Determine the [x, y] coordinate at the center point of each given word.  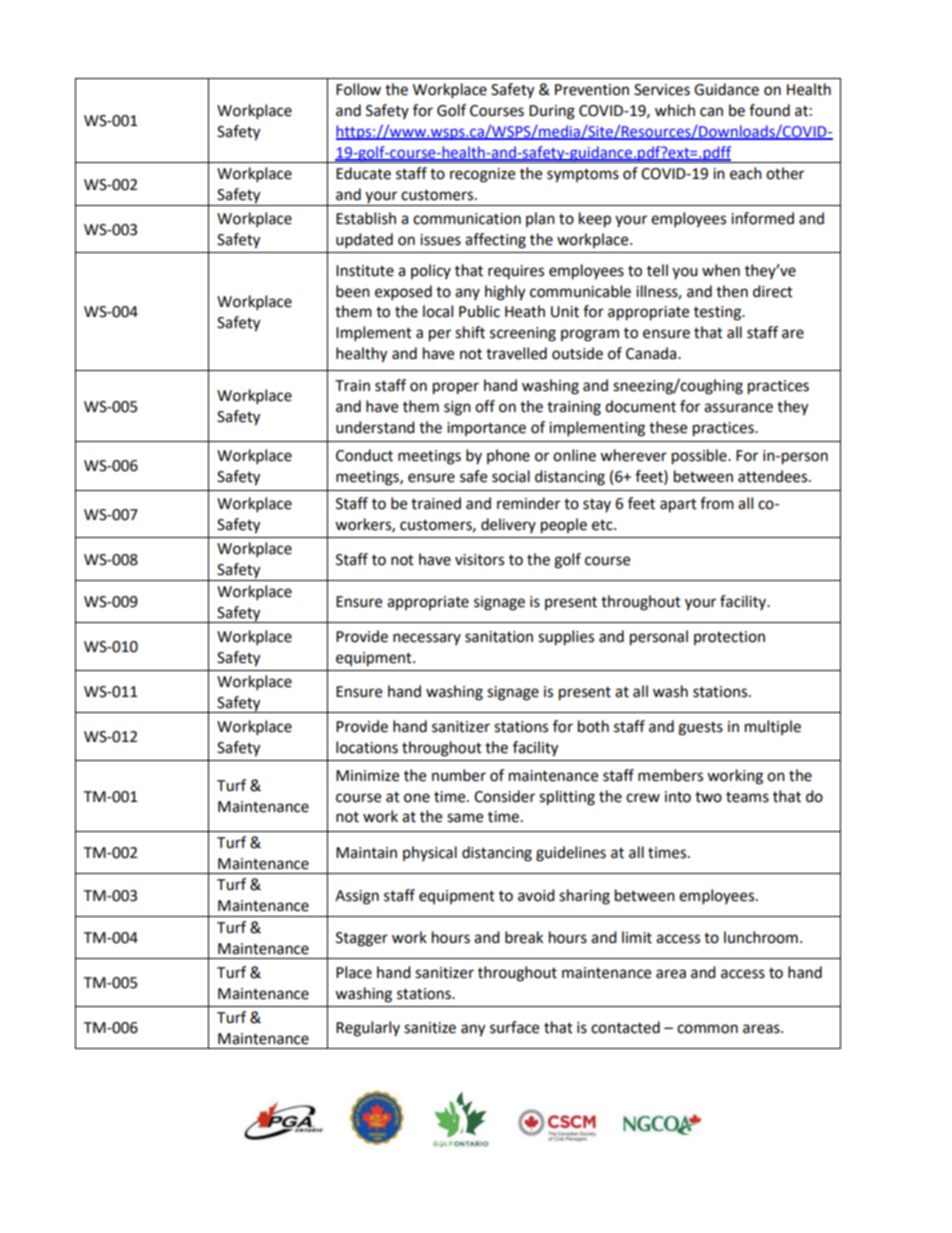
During [552, 112]
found [769, 110]
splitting [567, 798]
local [438, 311]
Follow [358, 89]
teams [747, 797]
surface [514, 1027]
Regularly [368, 1029]
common [707, 1029]
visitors [479, 560]
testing [718, 313]
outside [577, 353]
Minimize [367, 776]
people [564, 526]
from [717, 503]
